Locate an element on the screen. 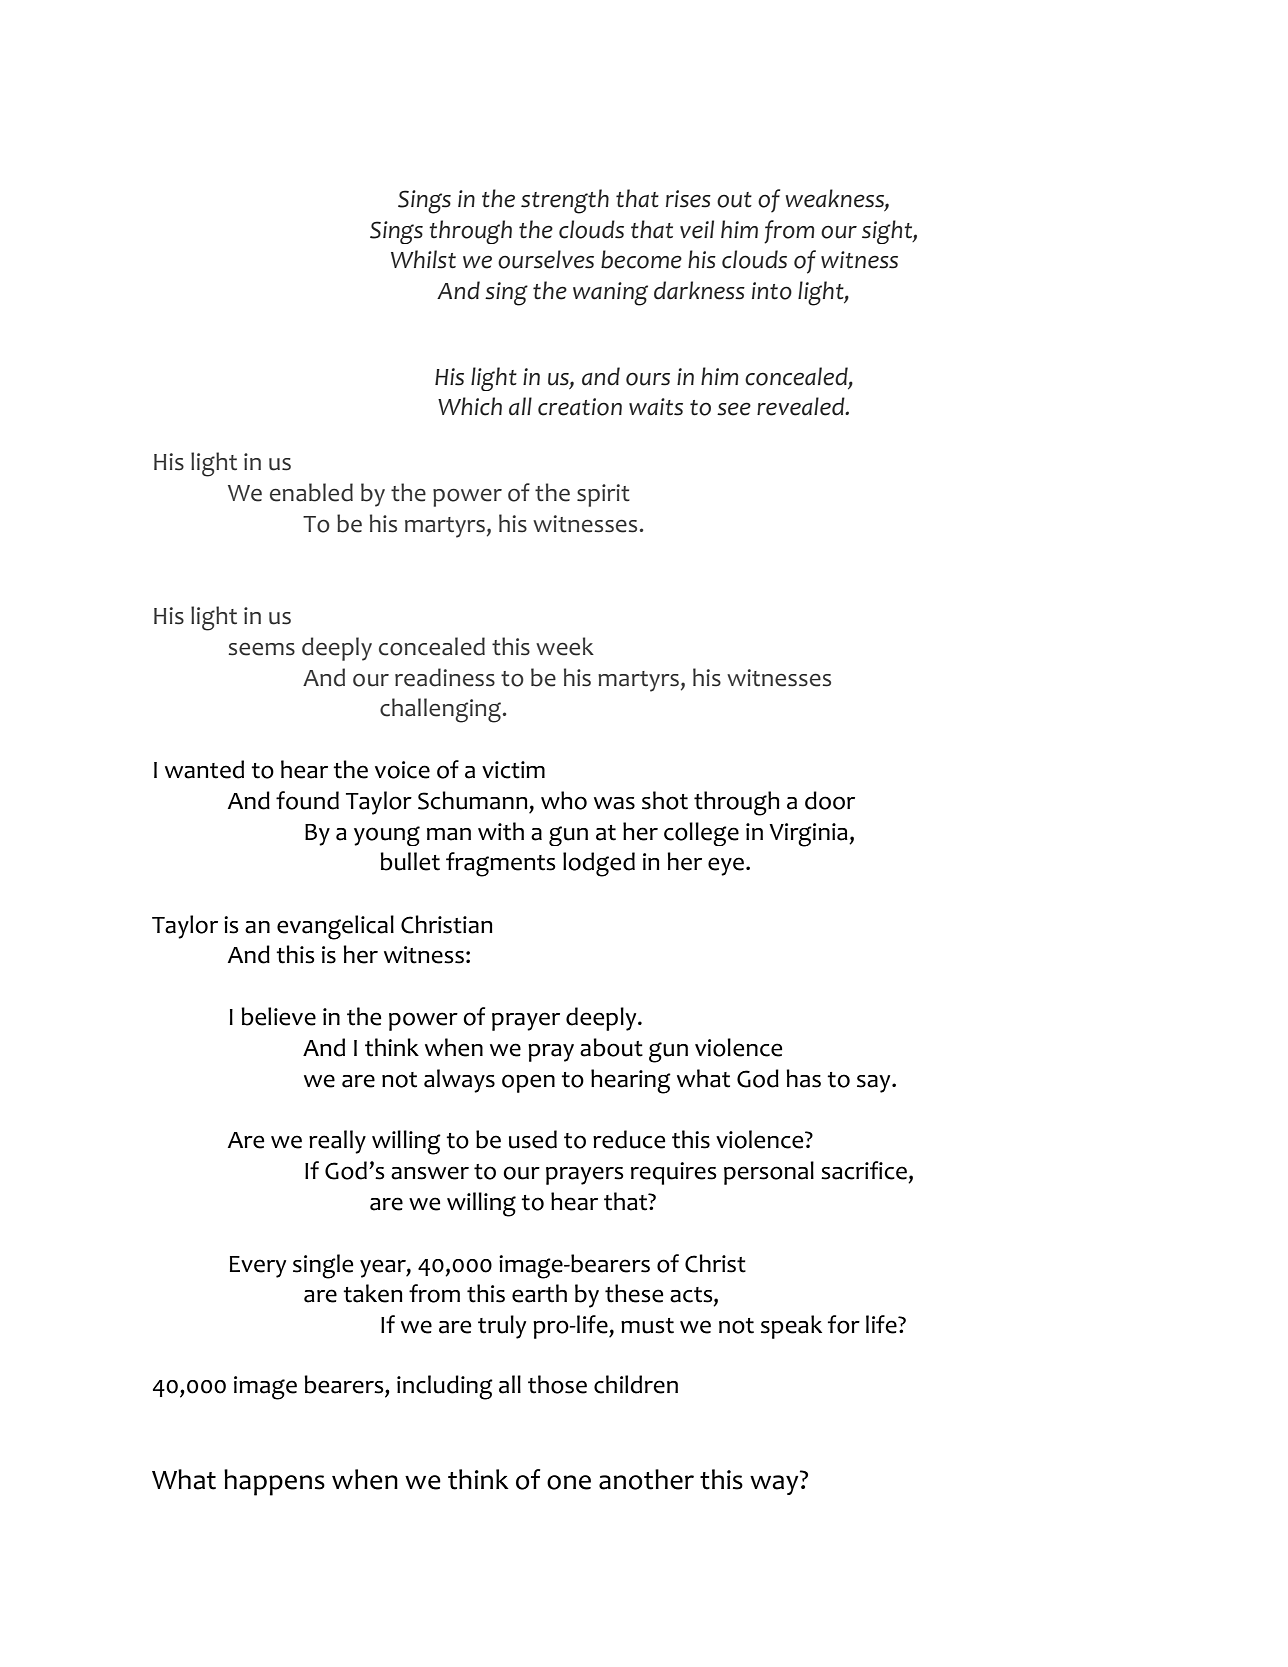 The image size is (1288, 1667). strength is located at coordinates (565, 201).
